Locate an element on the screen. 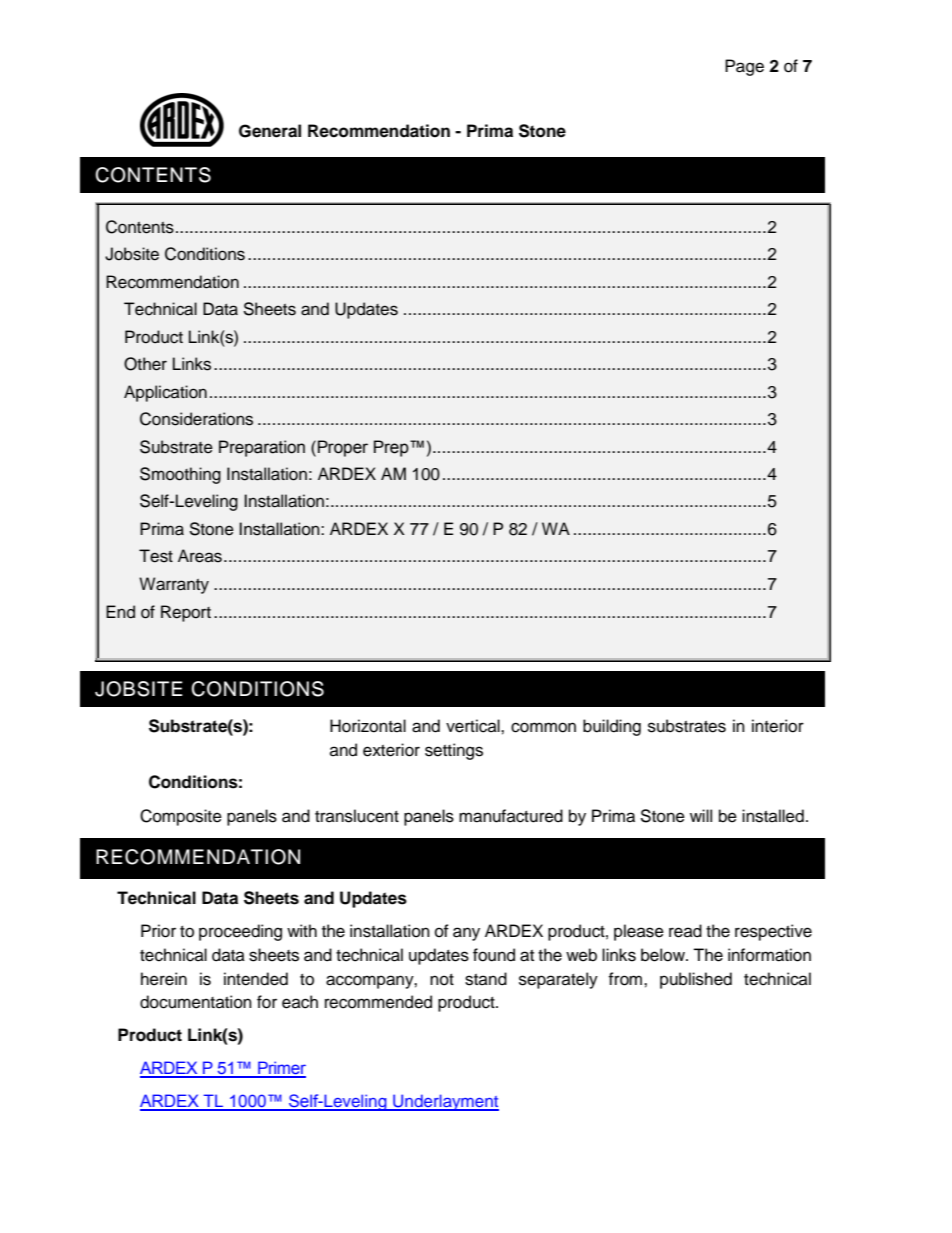  Underlayment is located at coordinates (445, 1102).
